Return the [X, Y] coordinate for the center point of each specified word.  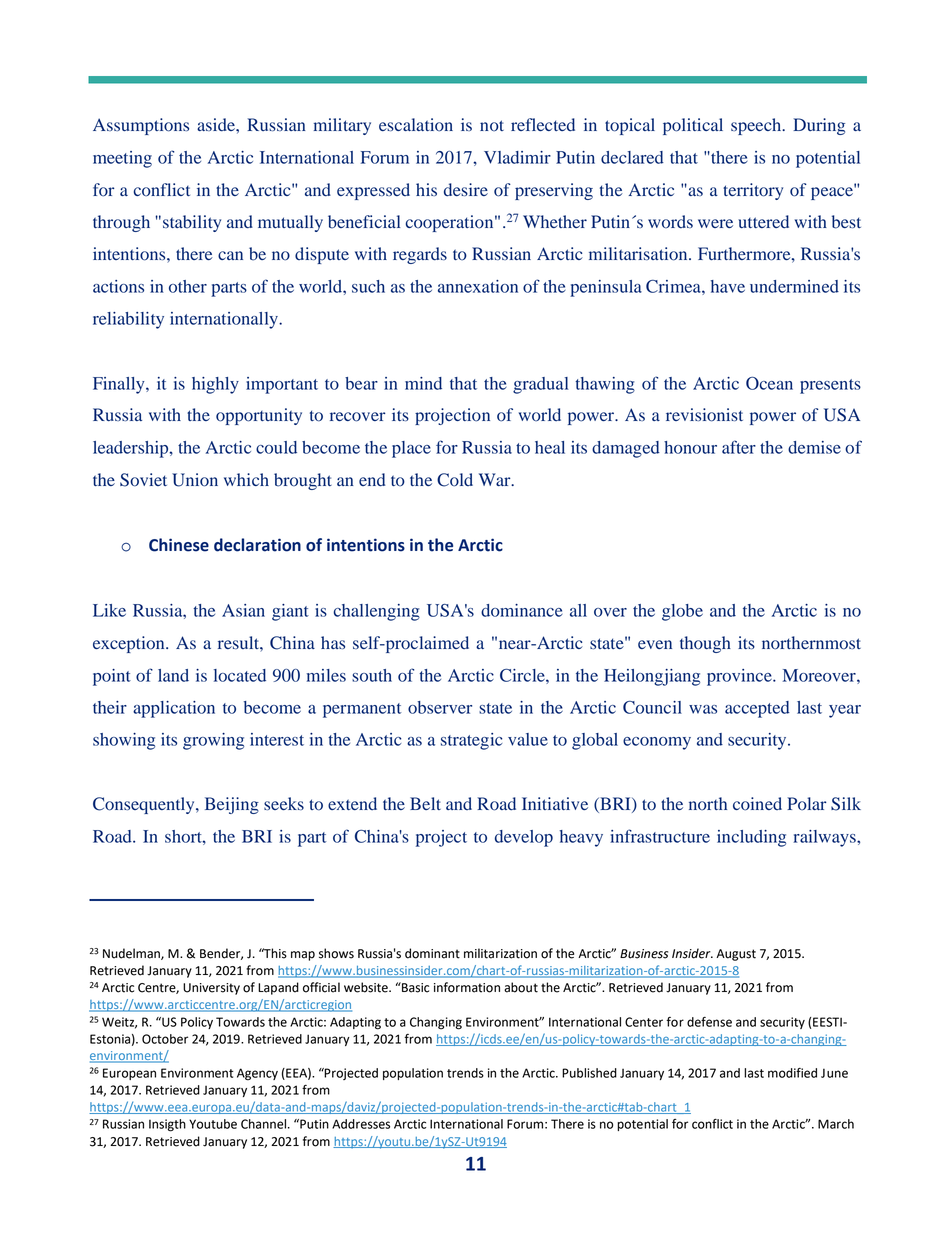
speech [757, 126]
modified [792, 1073]
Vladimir [517, 157]
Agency [257, 1074]
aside [217, 125]
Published [589, 1073]
